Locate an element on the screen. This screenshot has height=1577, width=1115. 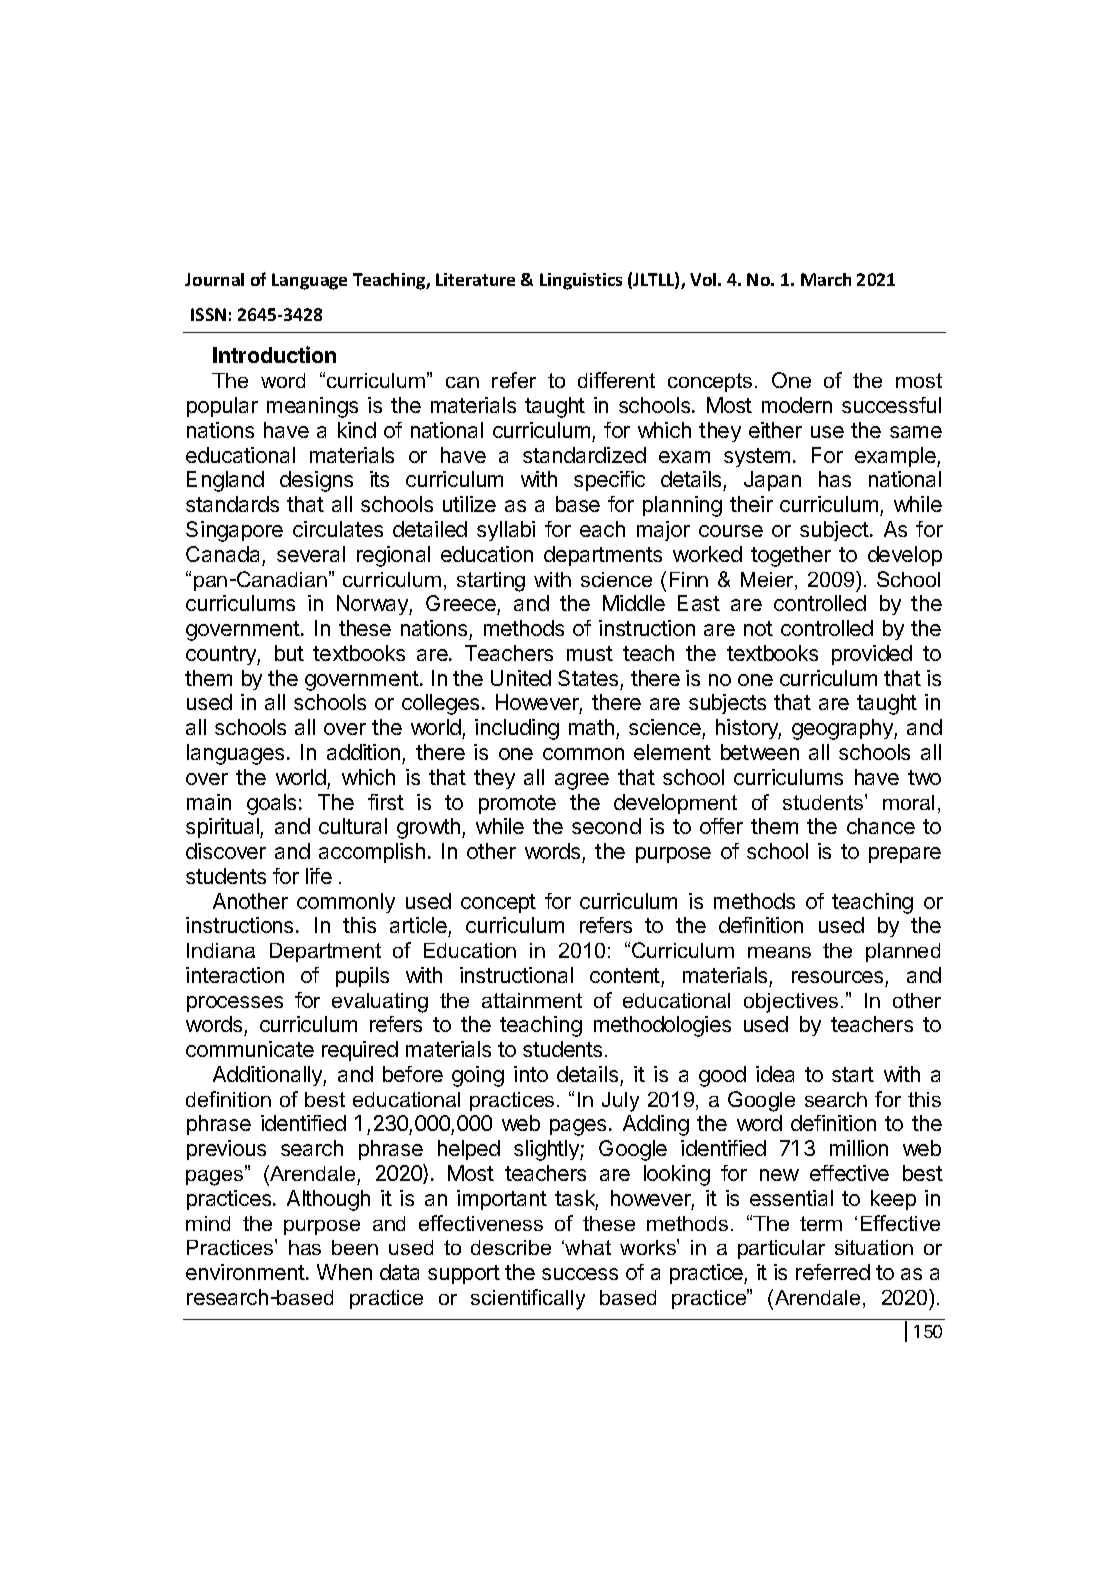
situation is located at coordinates (874, 1247).
